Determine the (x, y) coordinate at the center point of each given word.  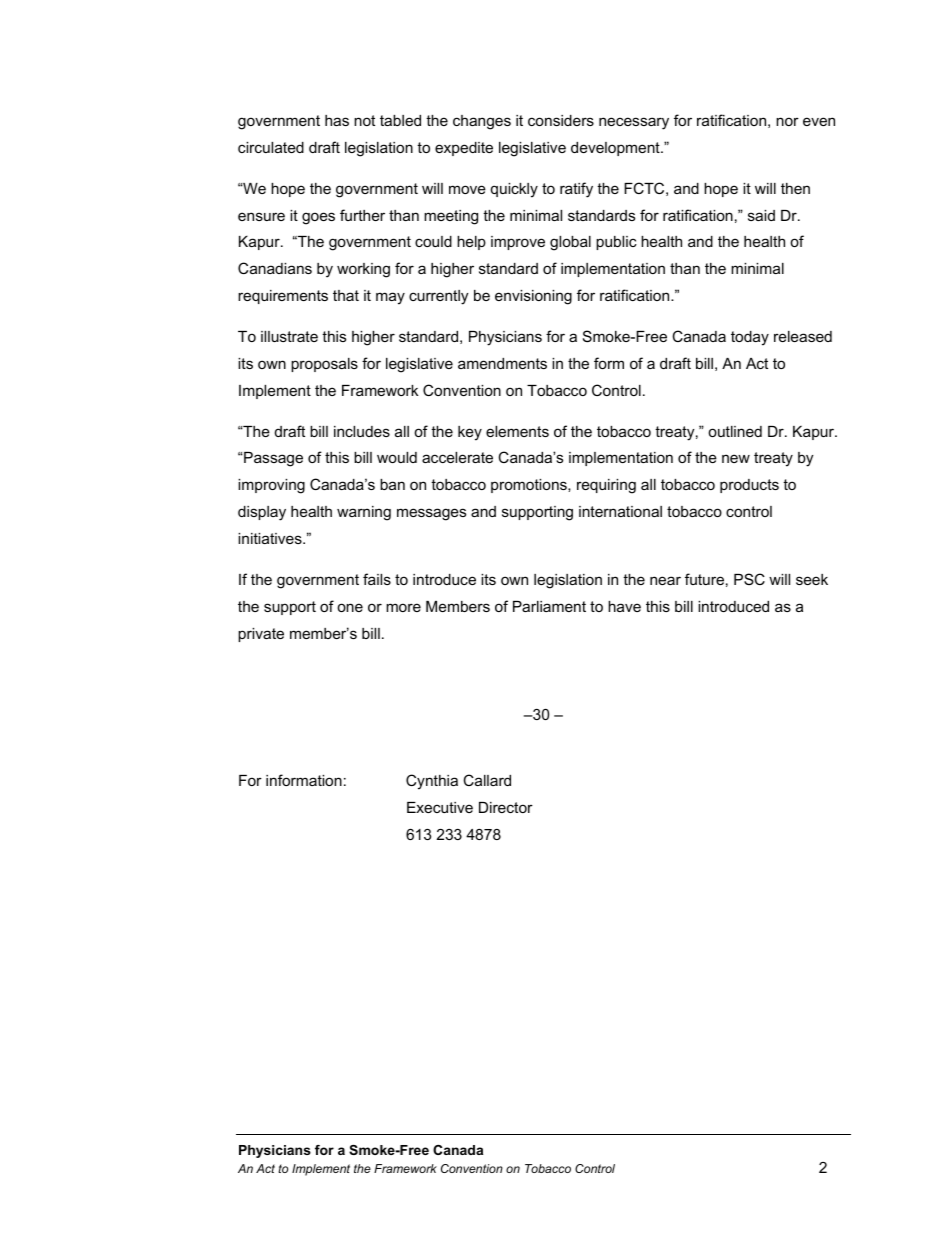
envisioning (533, 297)
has (337, 120)
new (736, 458)
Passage (272, 459)
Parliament (549, 606)
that (346, 295)
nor (787, 121)
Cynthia (432, 782)
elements (517, 431)
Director (506, 807)
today (750, 338)
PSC (749, 579)
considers (561, 120)
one (350, 607)
